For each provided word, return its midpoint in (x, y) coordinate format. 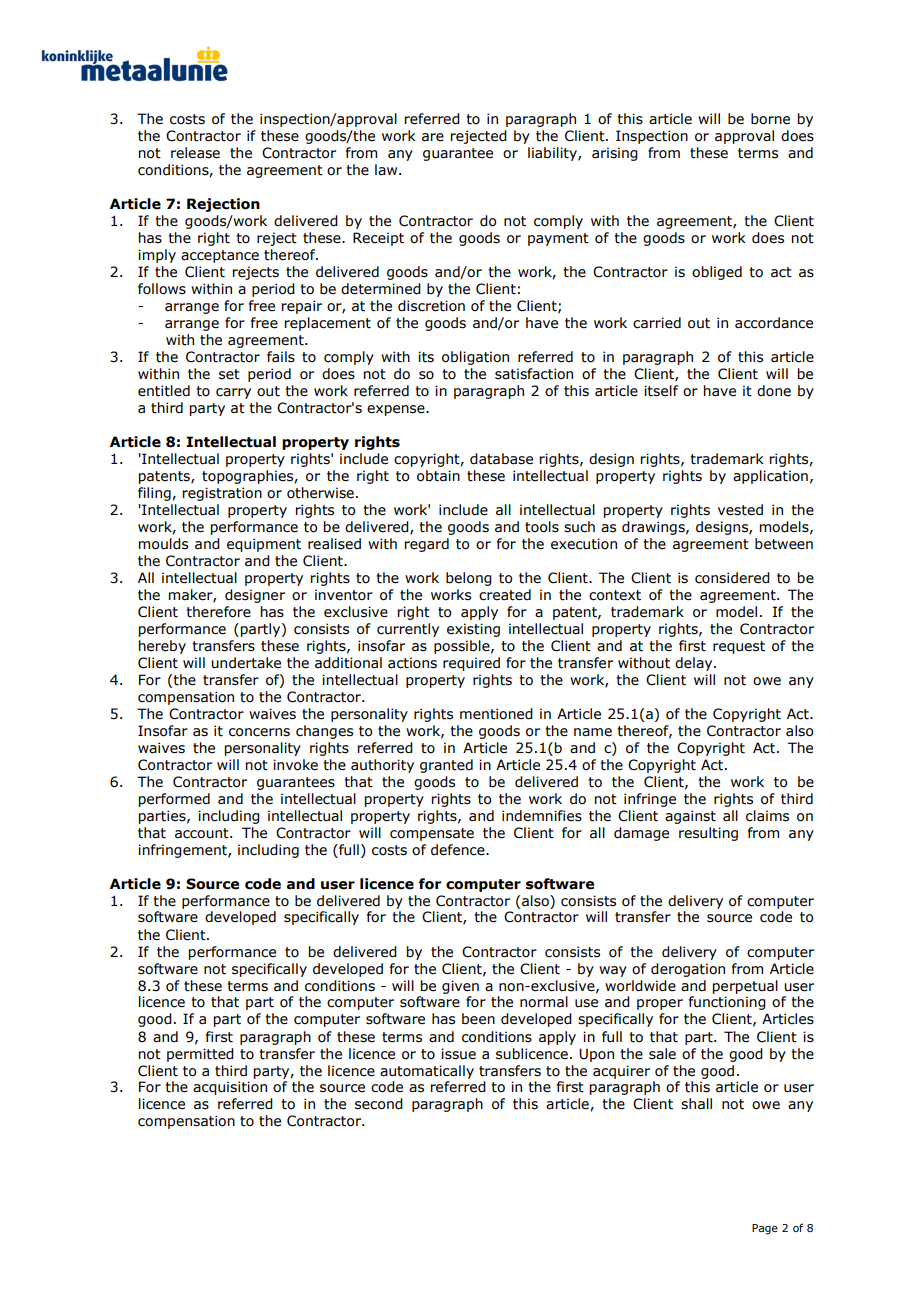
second (379, 1104)
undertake (246, 663)
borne (770, 119)
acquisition (230, 1088)
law (387, 170)
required (471, 664)
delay (695, 664)
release (195, 153)
